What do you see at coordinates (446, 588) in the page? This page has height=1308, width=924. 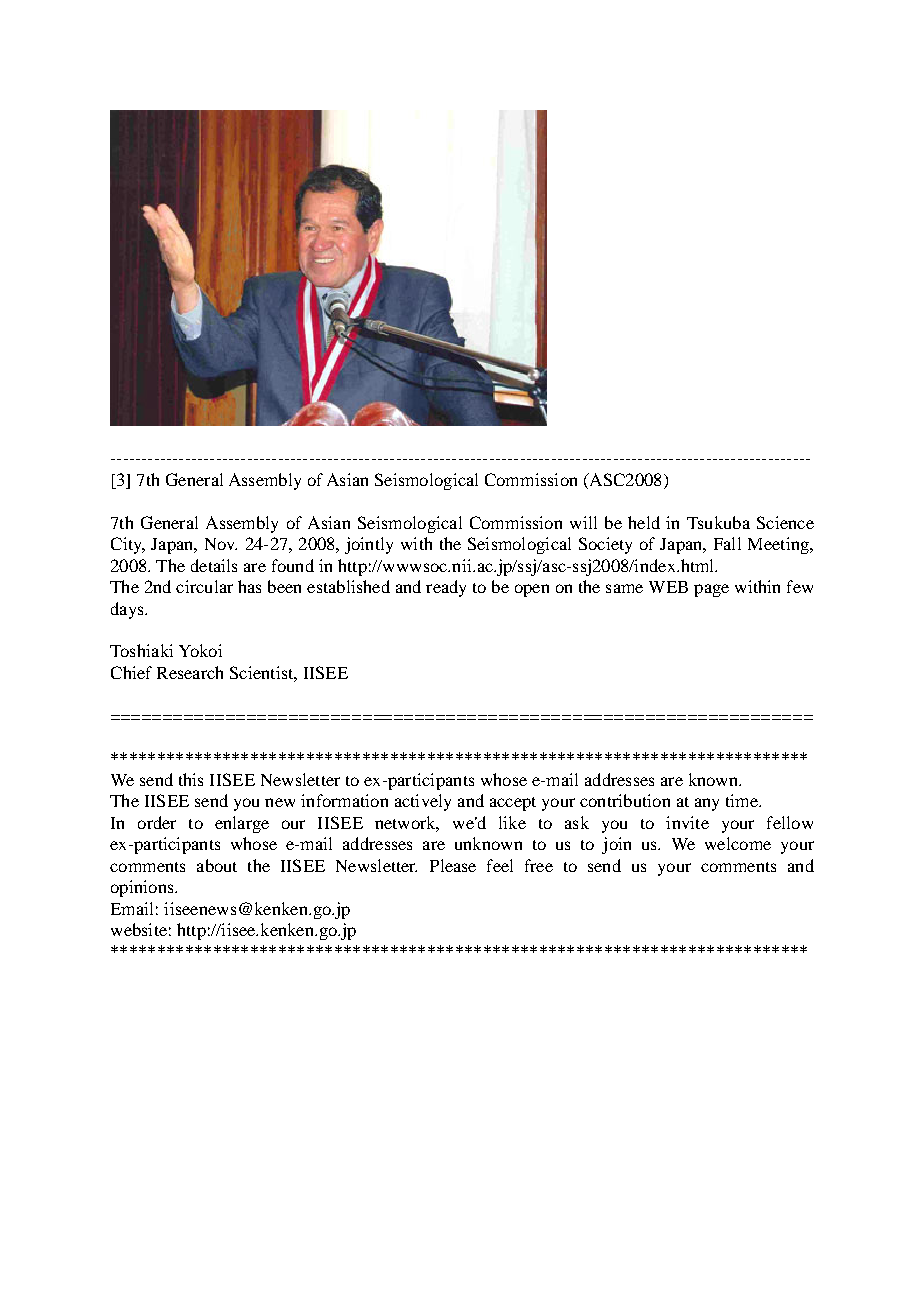 I see `ready` at bounding box center [446, 588].
